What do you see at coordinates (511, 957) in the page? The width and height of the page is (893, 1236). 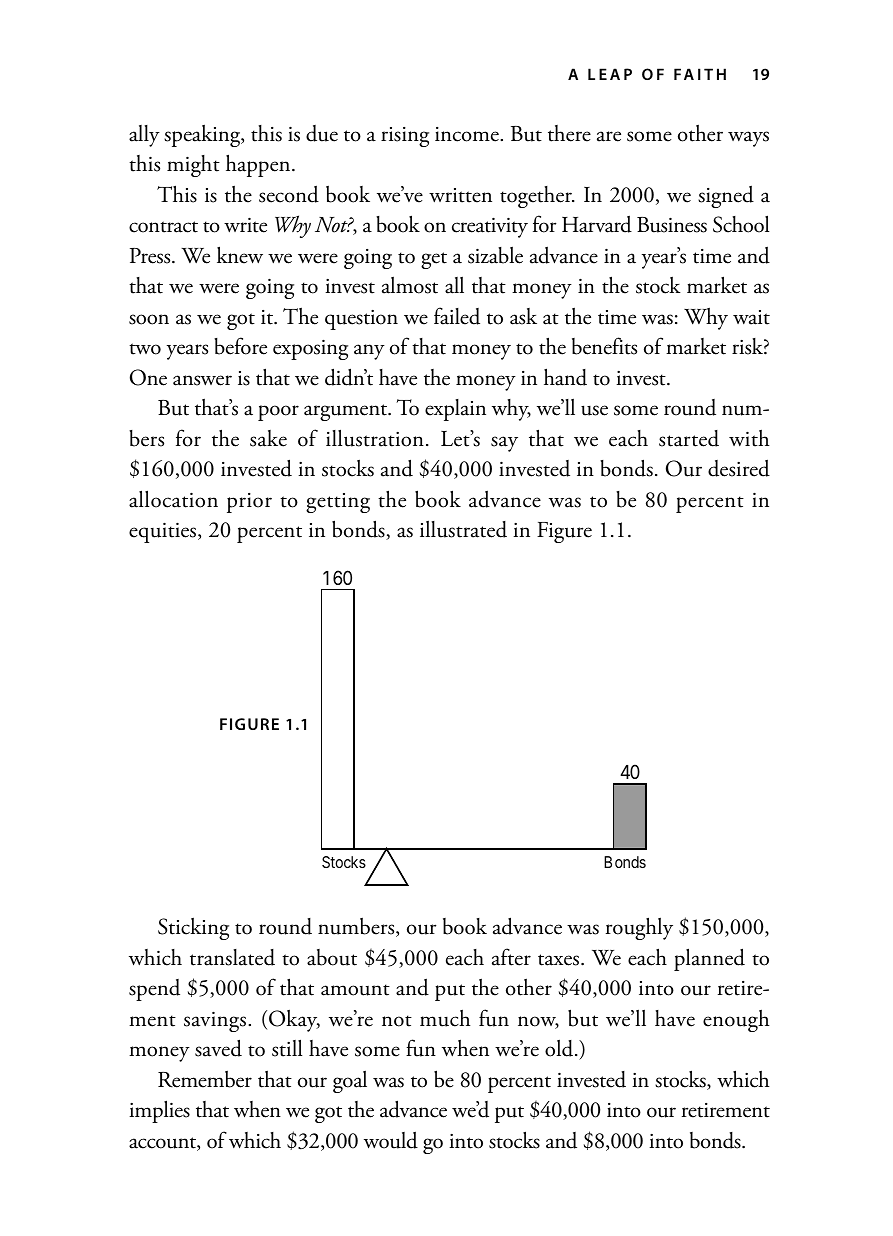 I see `after` at bounding box center [511, 957].
